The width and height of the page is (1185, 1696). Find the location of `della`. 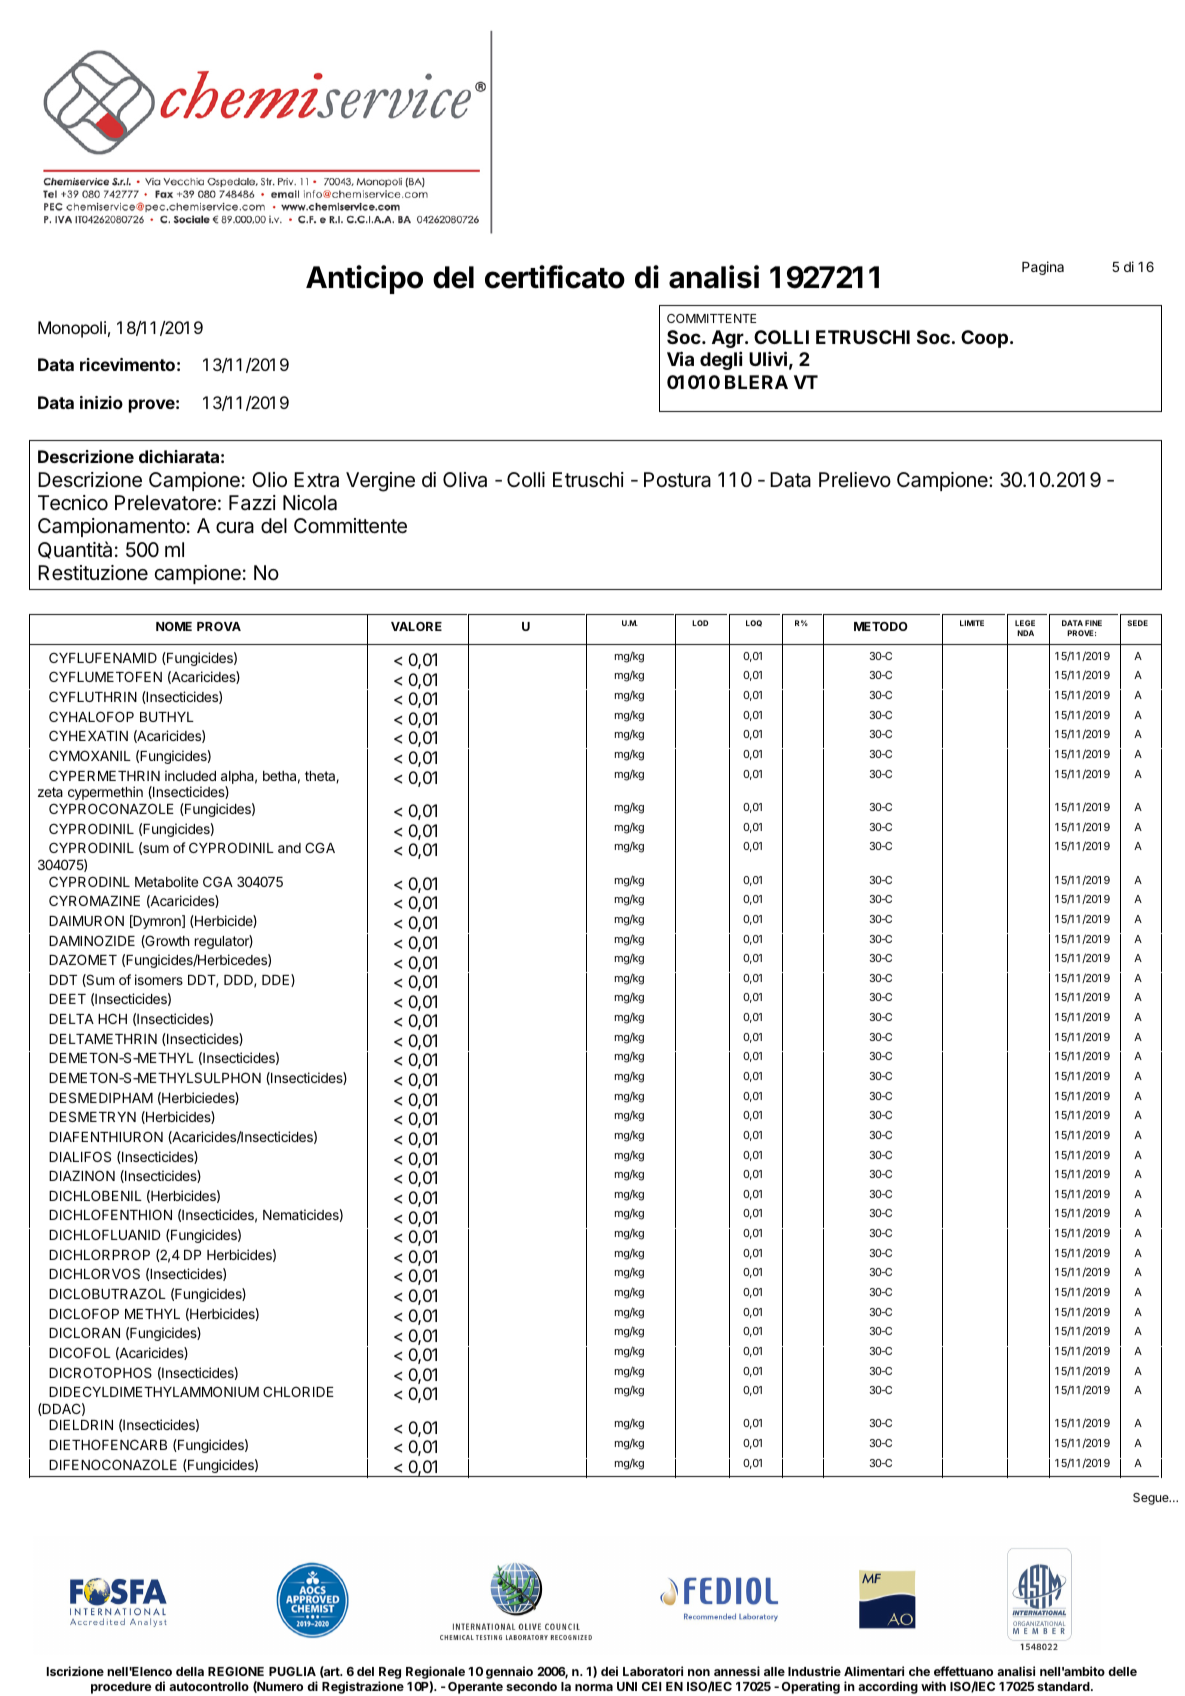

della is located at coordinates (190, 1671).
